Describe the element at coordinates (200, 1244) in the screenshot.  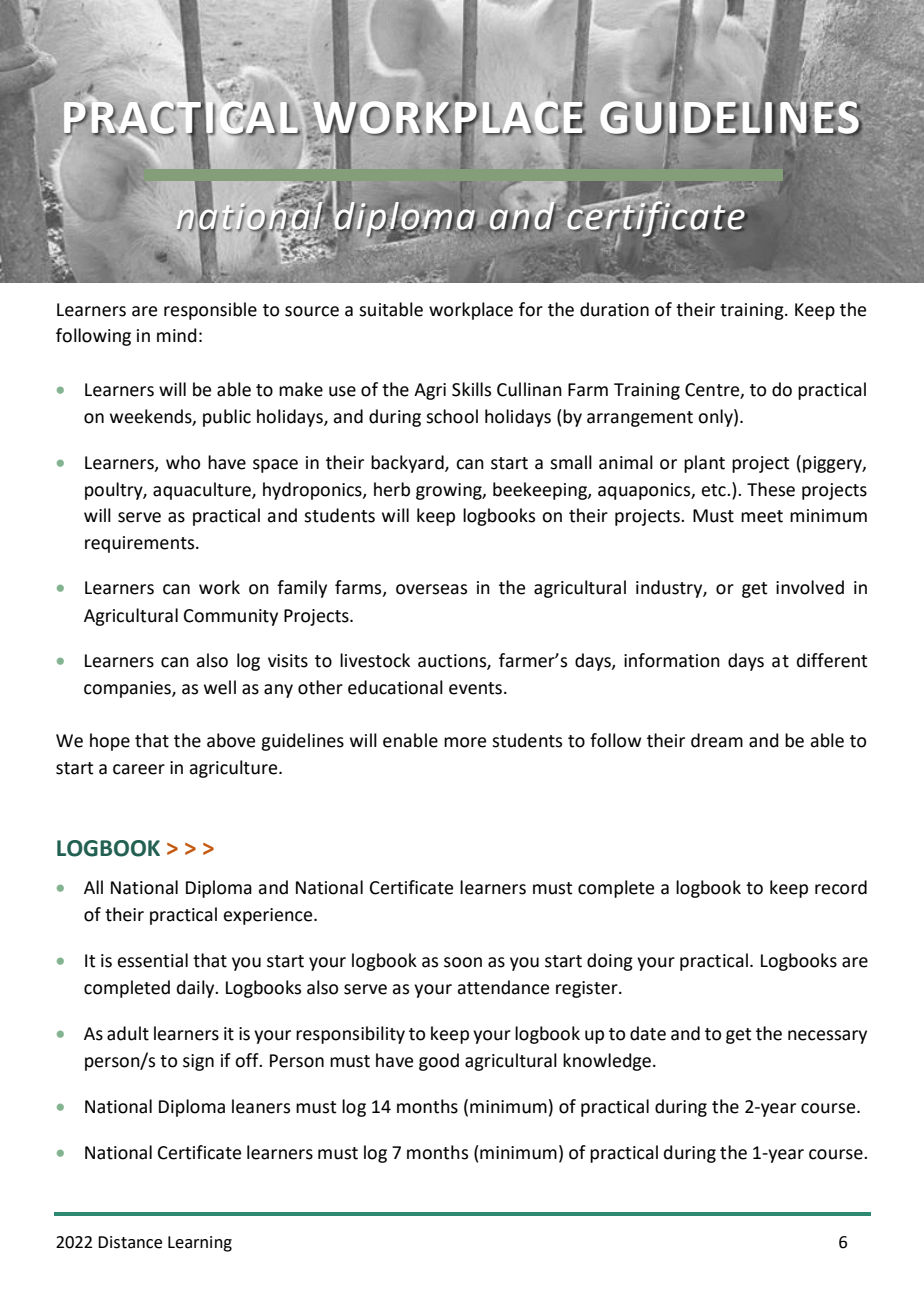
I see `Learning` at that location.
